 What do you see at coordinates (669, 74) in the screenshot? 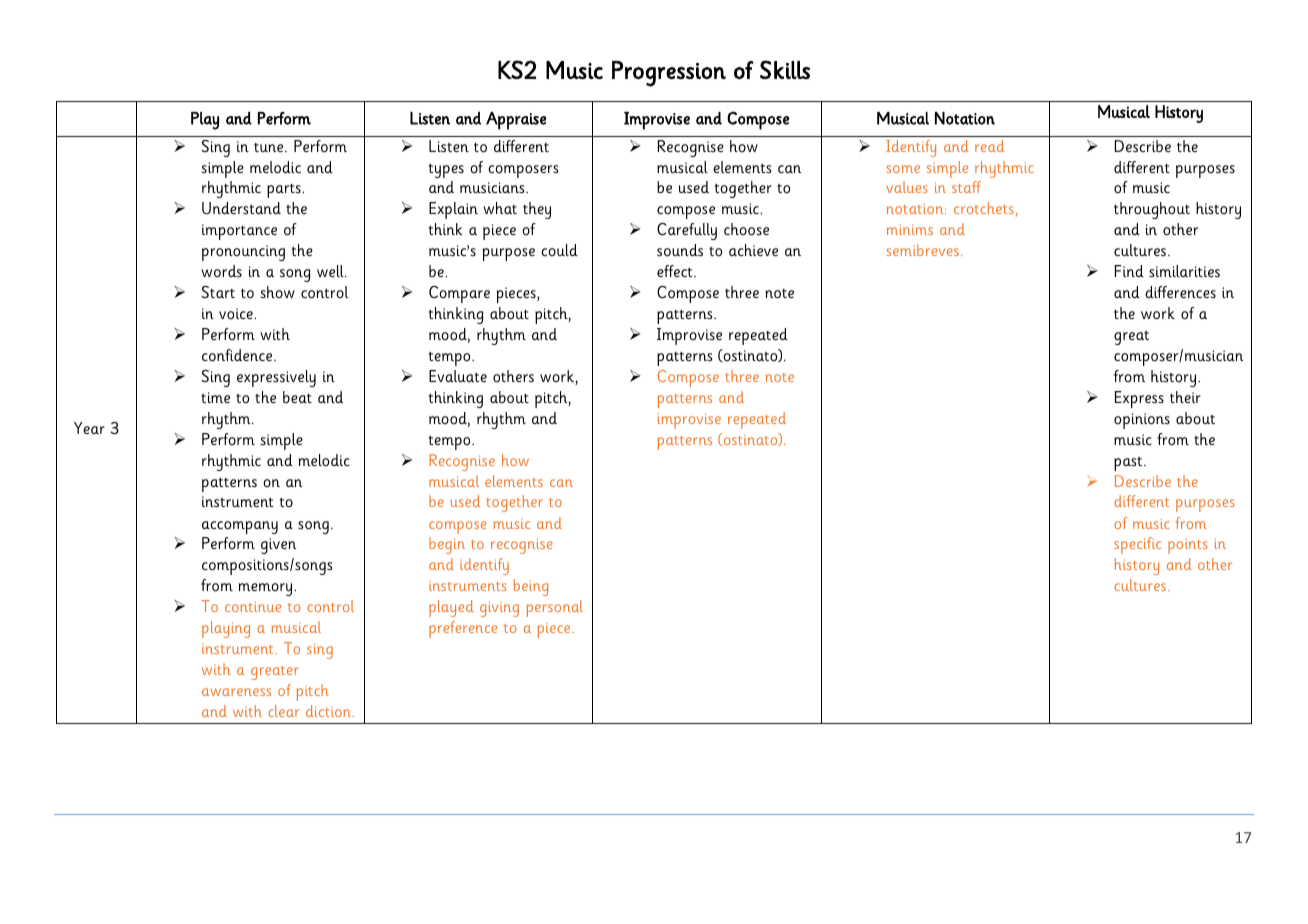
I see `Progression` at bounding box center [669, 74].
